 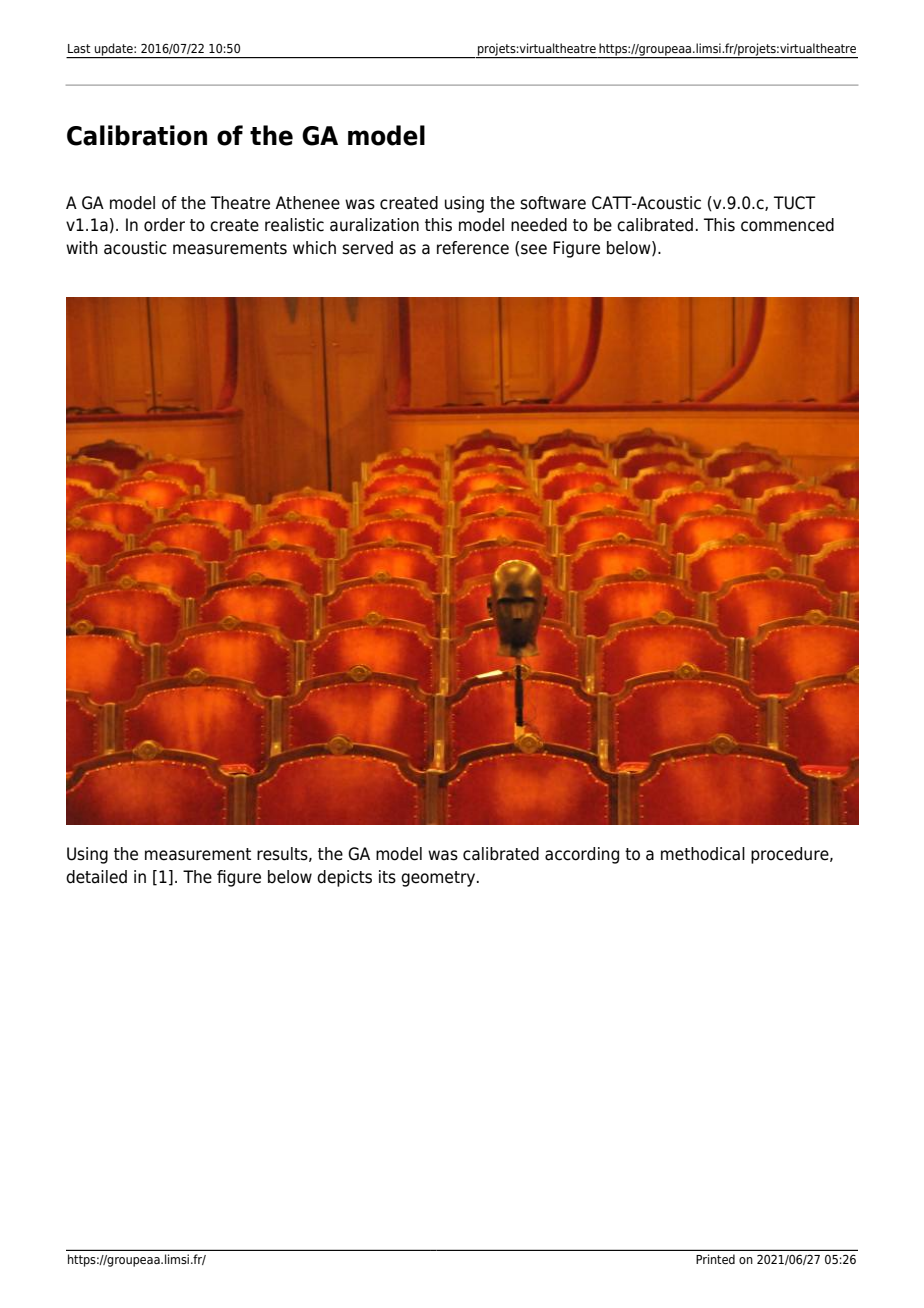 I want to click on methodical, so click(x=703, y=854).
